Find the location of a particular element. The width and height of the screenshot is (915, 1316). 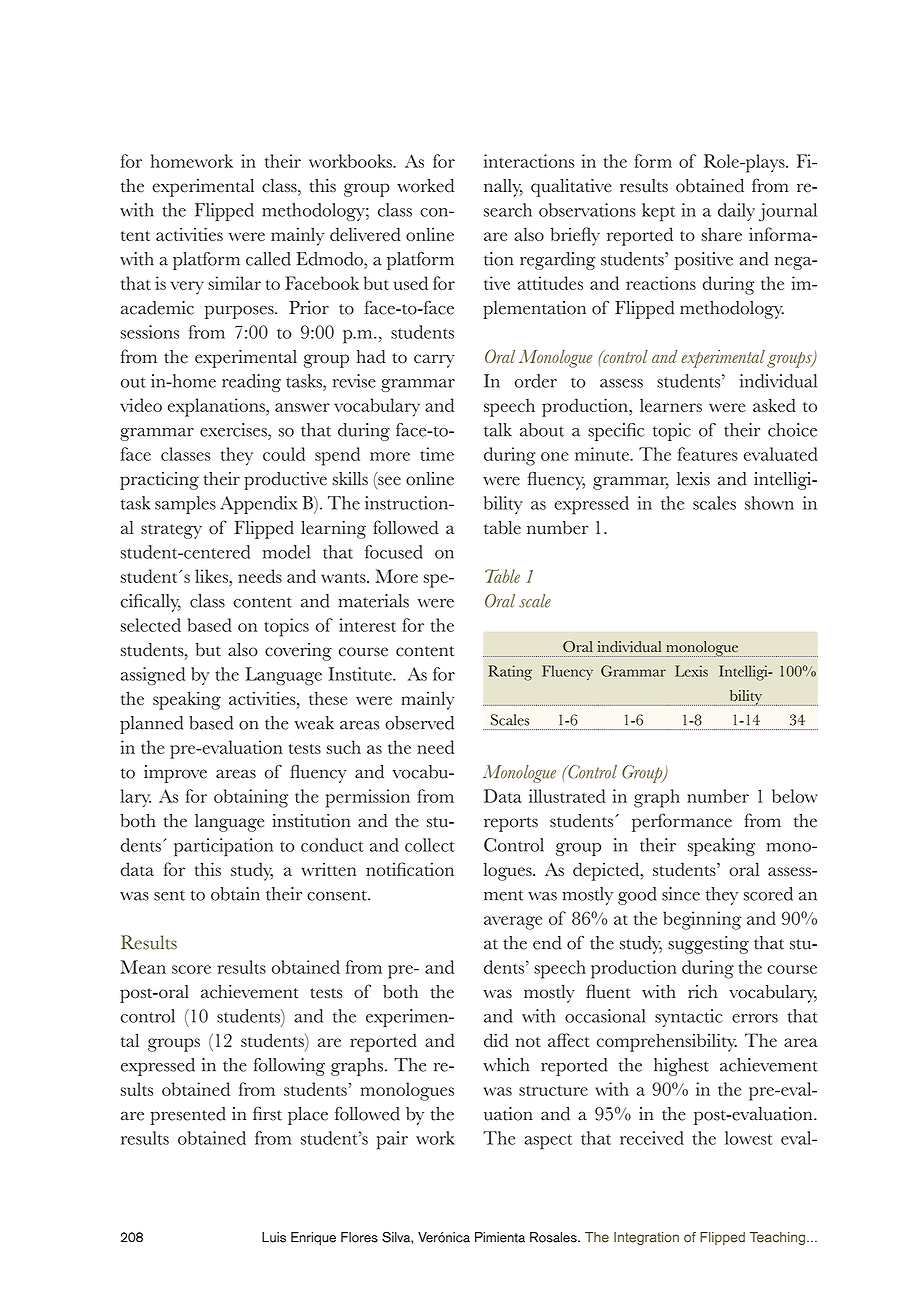

share is located at coordinates (722, 234).
